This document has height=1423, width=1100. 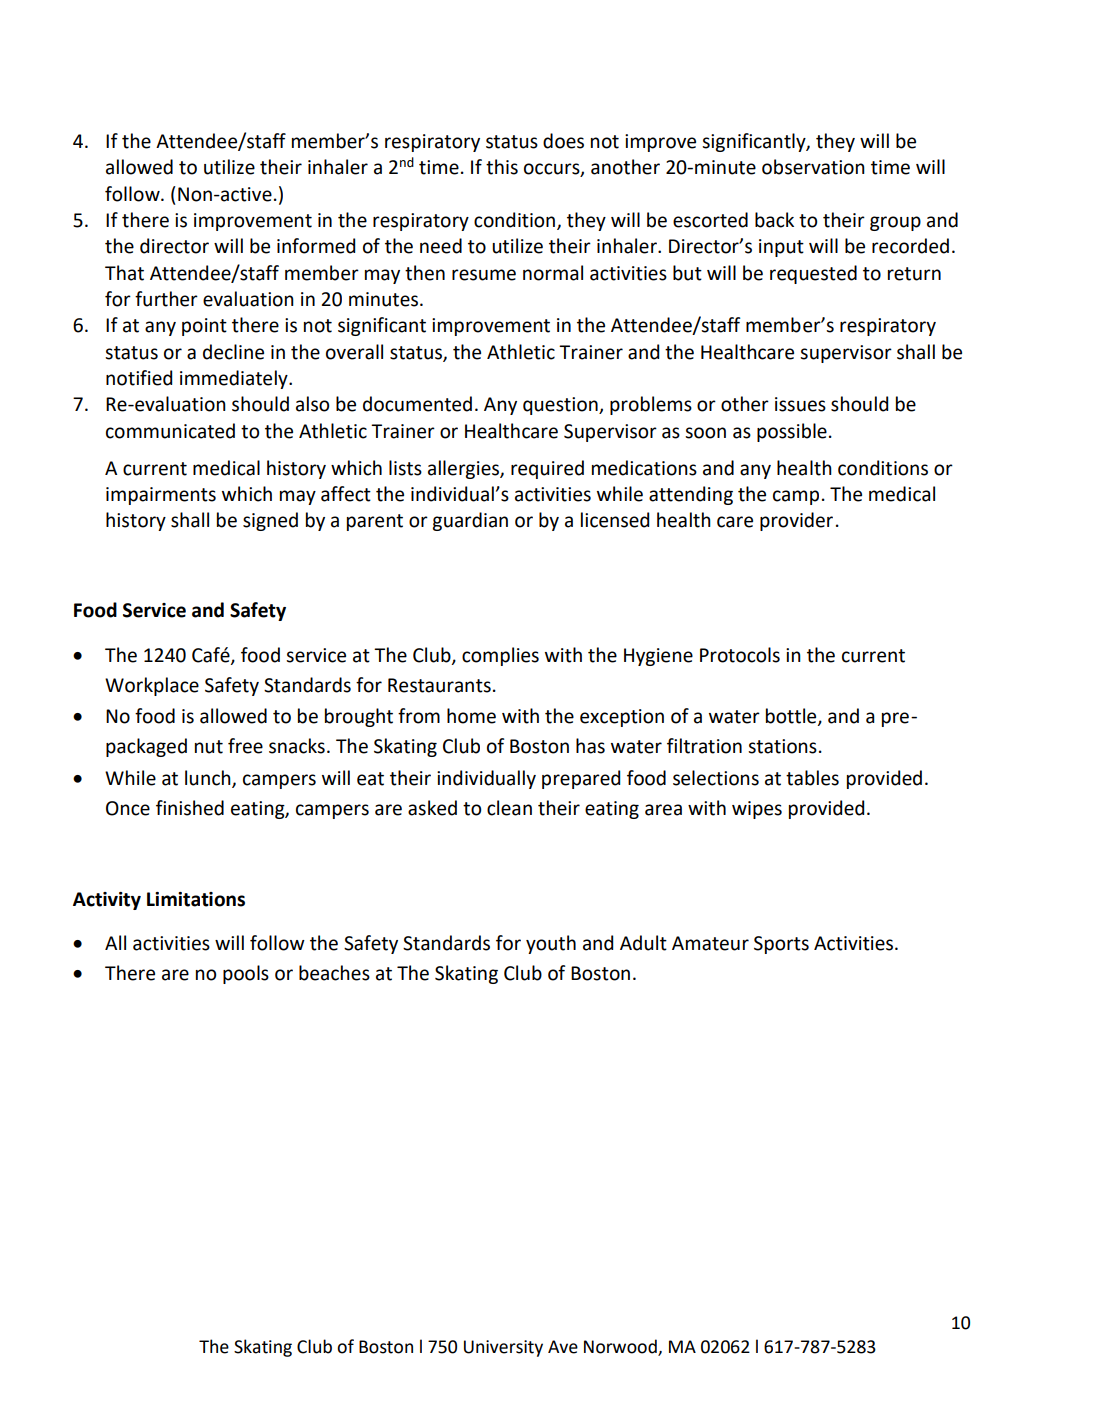 I want to click on informed, so click(x=316, y=246).
